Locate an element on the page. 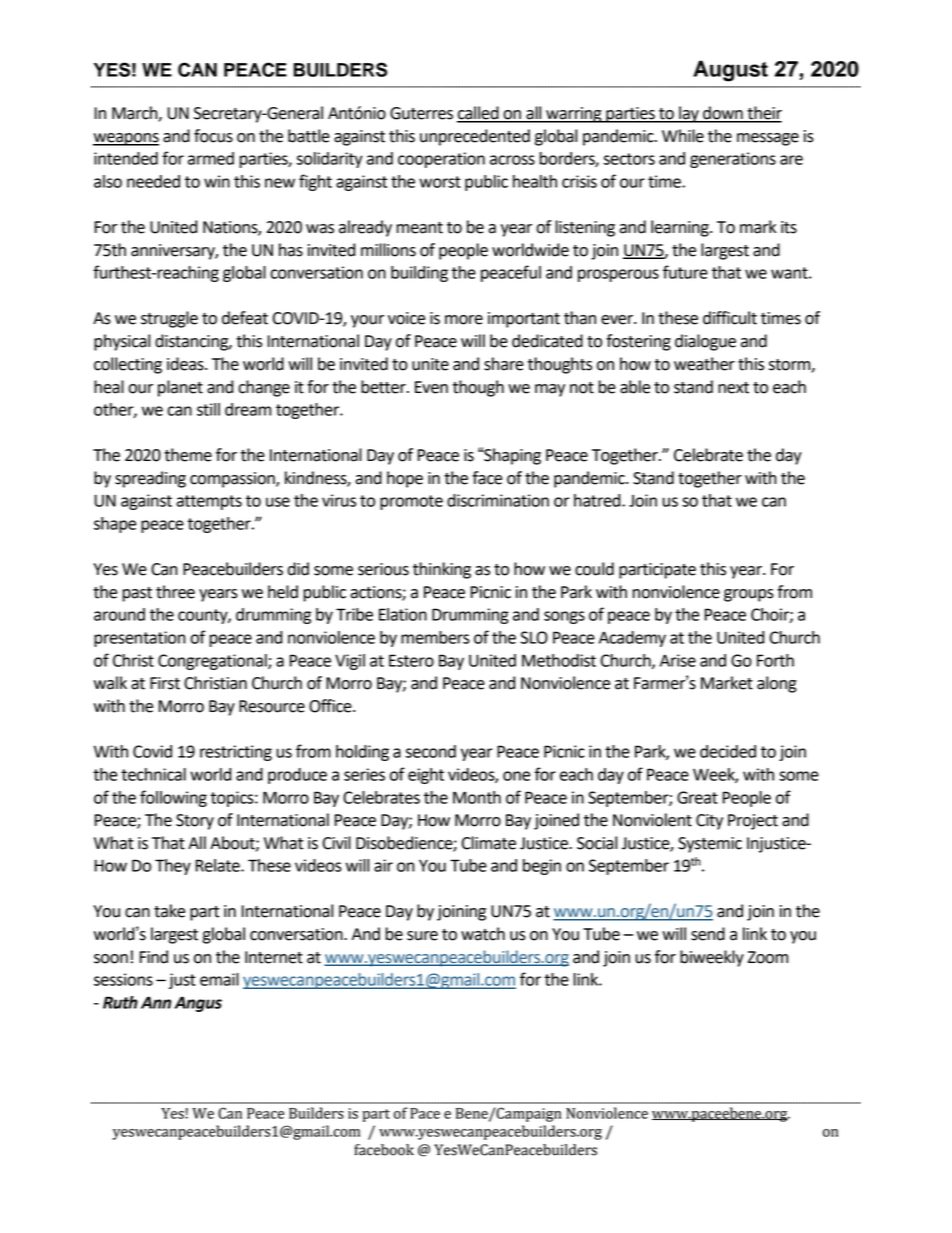 This page has width=952, height=1233. hatred is located at coordinates (598, 500).
